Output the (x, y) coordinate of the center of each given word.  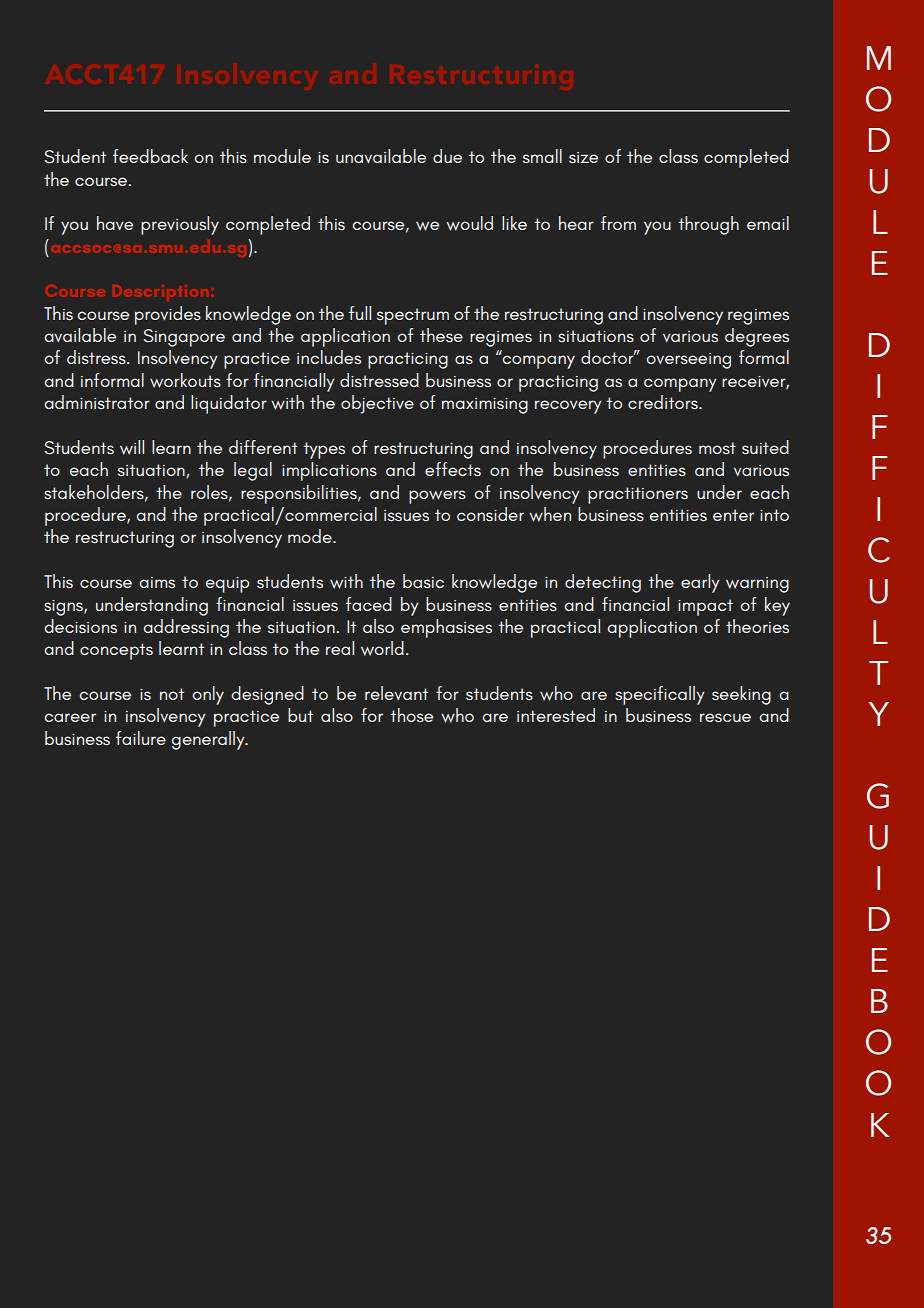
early (700, 583)
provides (168, 315)
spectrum (413, 316)
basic (423, 581)
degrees (757, 337)
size (583, 157)
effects (453, 469)
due (447, 156)
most (717, 448)
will (132, 447)
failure (141, 738)
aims (157, 582)
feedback (150, 156)
